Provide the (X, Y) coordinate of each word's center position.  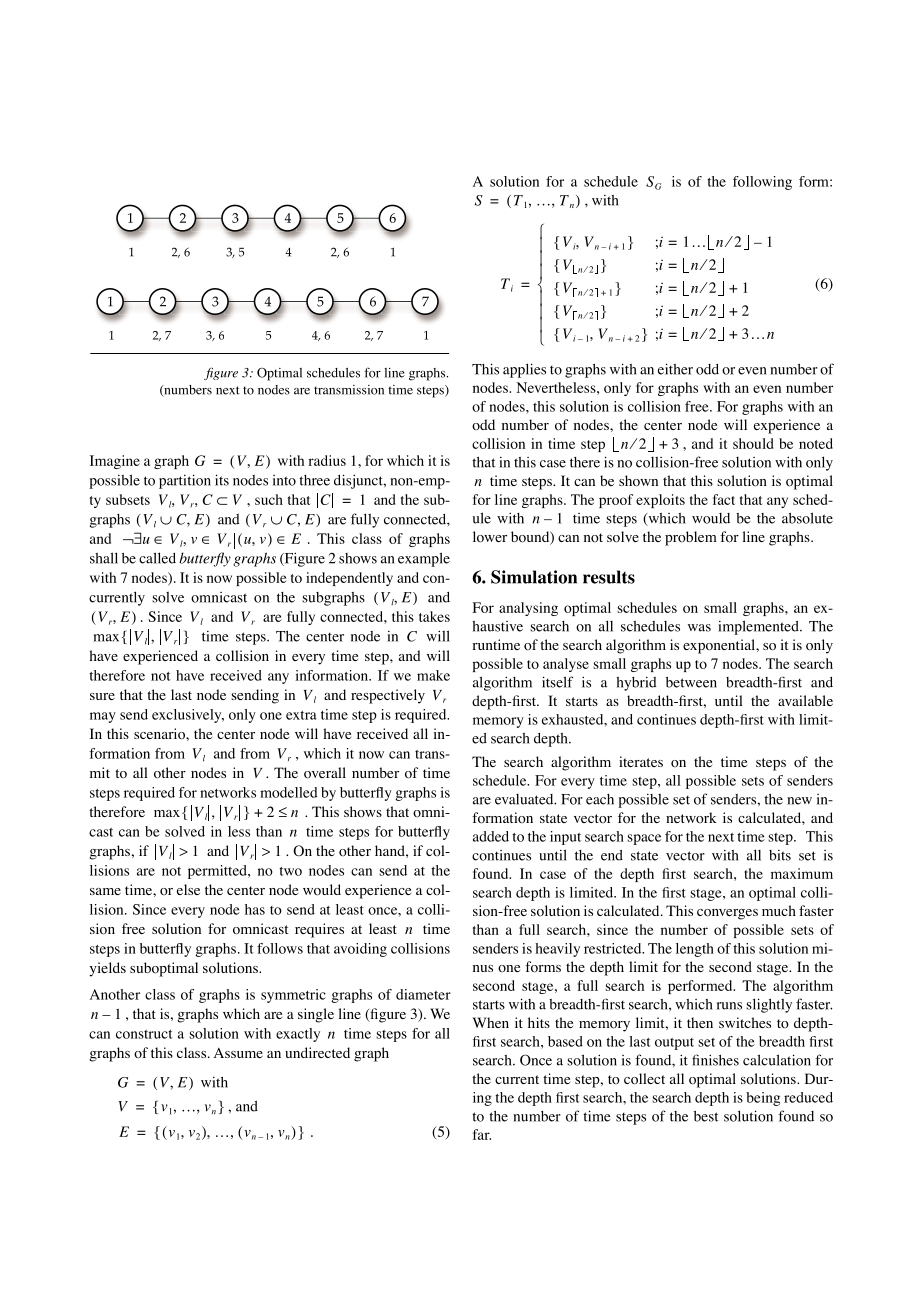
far (482, 1134)
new (799, 801)
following (762, 183)
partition (185, 481)
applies (524, 370)
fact (724, 499)
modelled (289, 792)
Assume (238, 1052)
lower (490, 537)
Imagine (115, 462)
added (491, 836)
